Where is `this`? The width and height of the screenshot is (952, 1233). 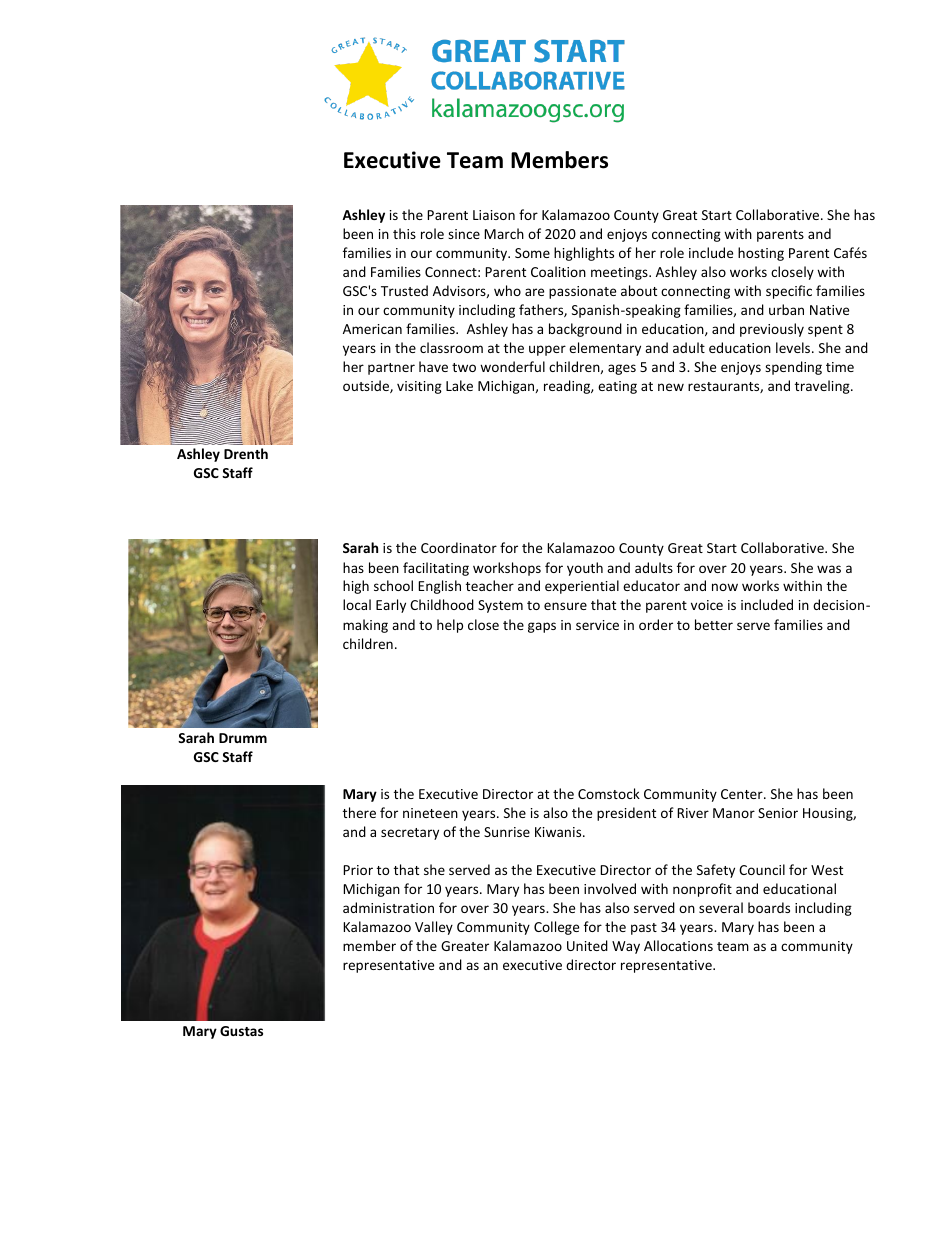
this is located at coordinates (404, 233).
